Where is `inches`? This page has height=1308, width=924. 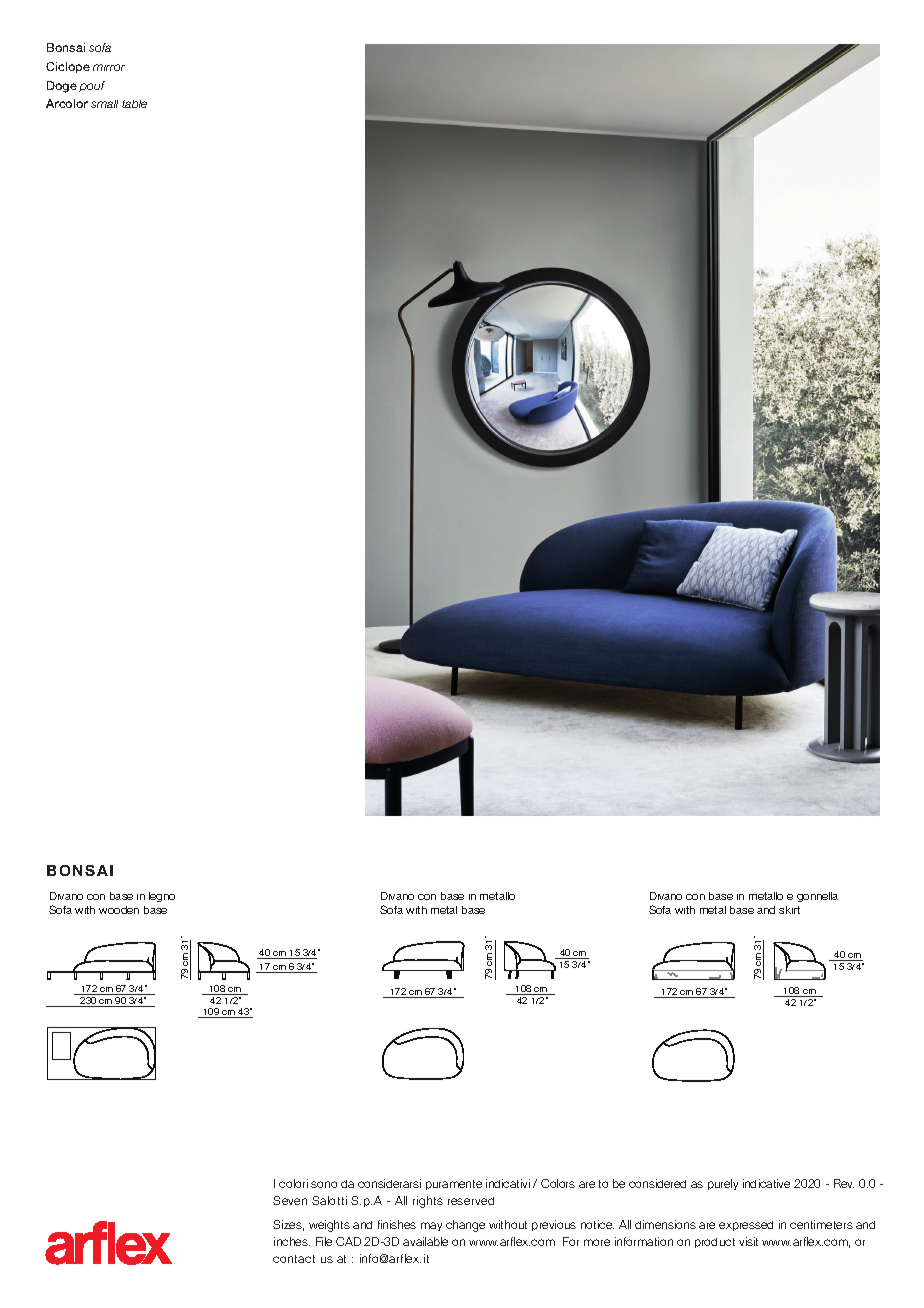 inches is located at coordinates (292, 1241).
